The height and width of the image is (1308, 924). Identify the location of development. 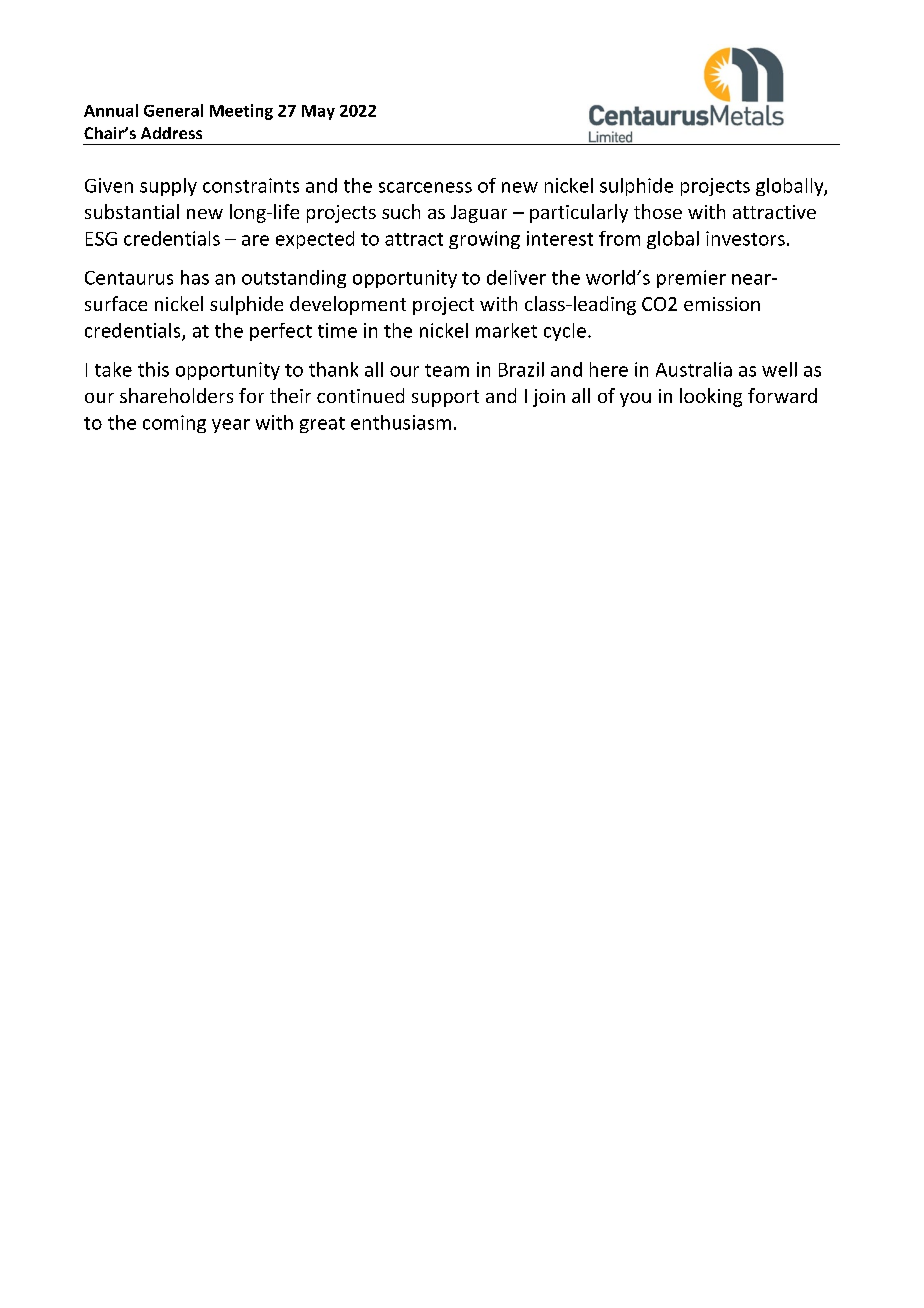
(348, 305).
